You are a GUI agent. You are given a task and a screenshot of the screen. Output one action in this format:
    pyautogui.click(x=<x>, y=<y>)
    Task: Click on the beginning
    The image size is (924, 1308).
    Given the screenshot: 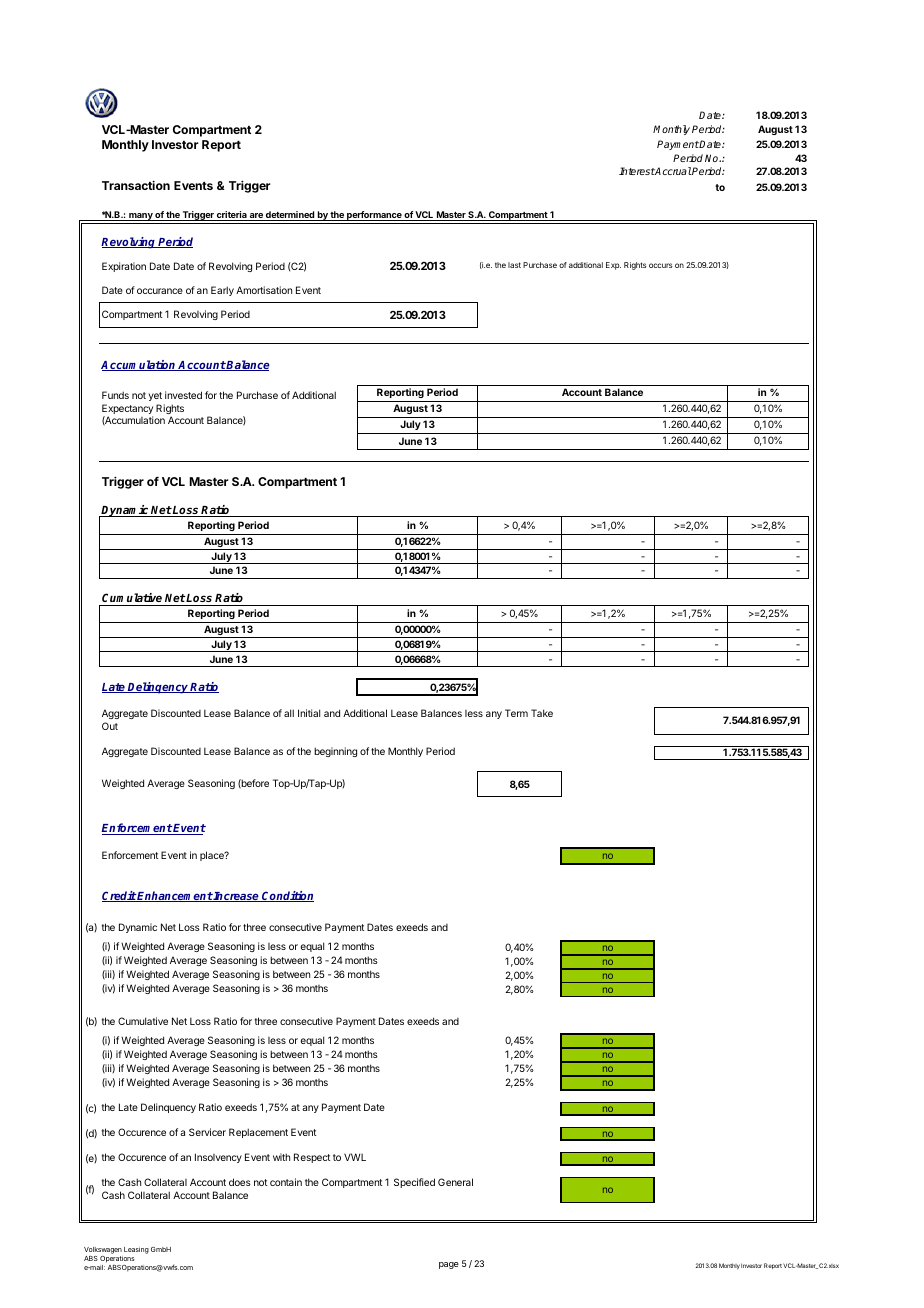 What is the action you would take?
    pyautogui.click(x=335, y=752)
